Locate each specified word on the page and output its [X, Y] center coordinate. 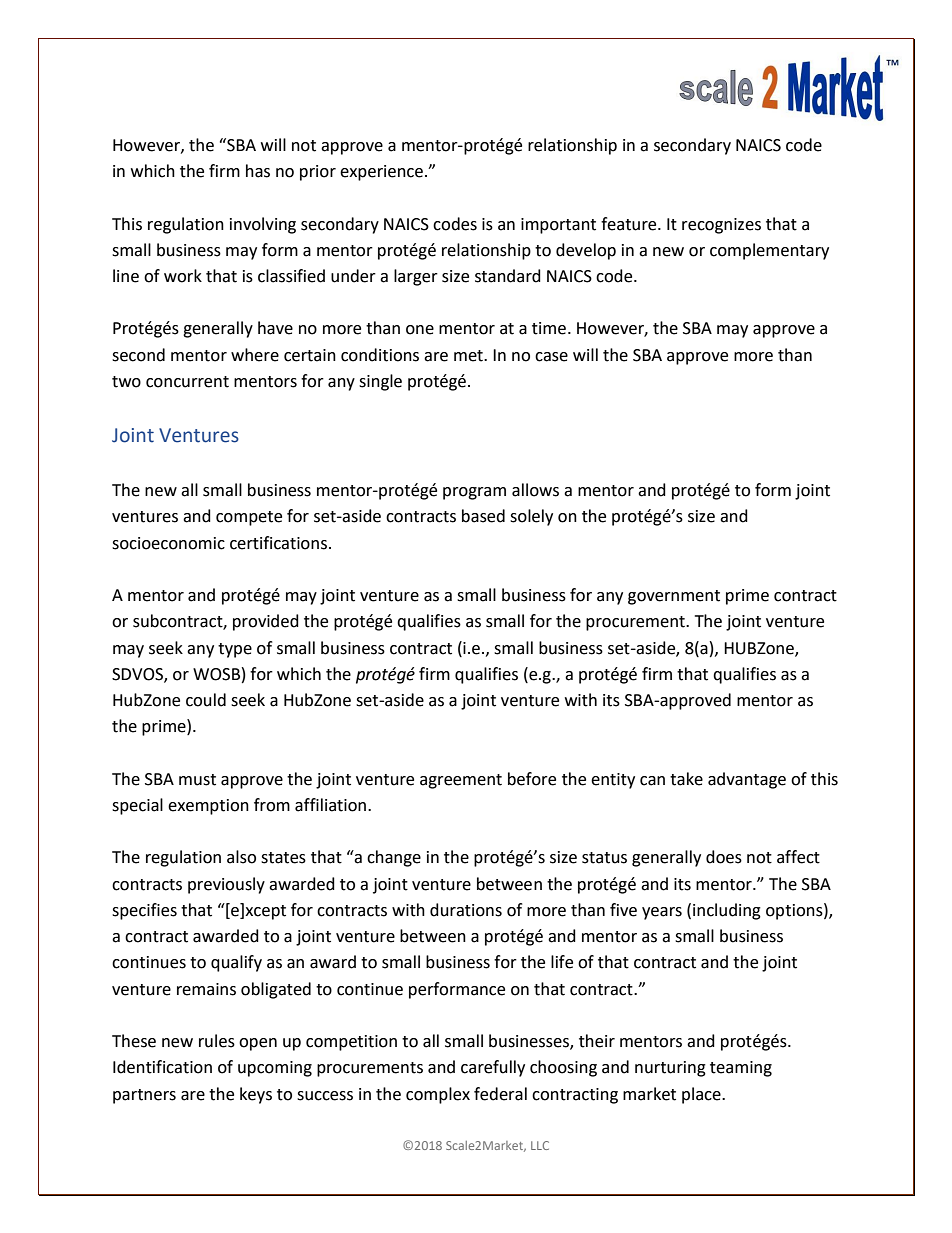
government [674, 597]
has [258, 171]
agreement [461, 781]
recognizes [721, 226]
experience [381, 173]
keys [256, 1095]
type [235, 650]
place [702, 1095]
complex [438, 1095]
